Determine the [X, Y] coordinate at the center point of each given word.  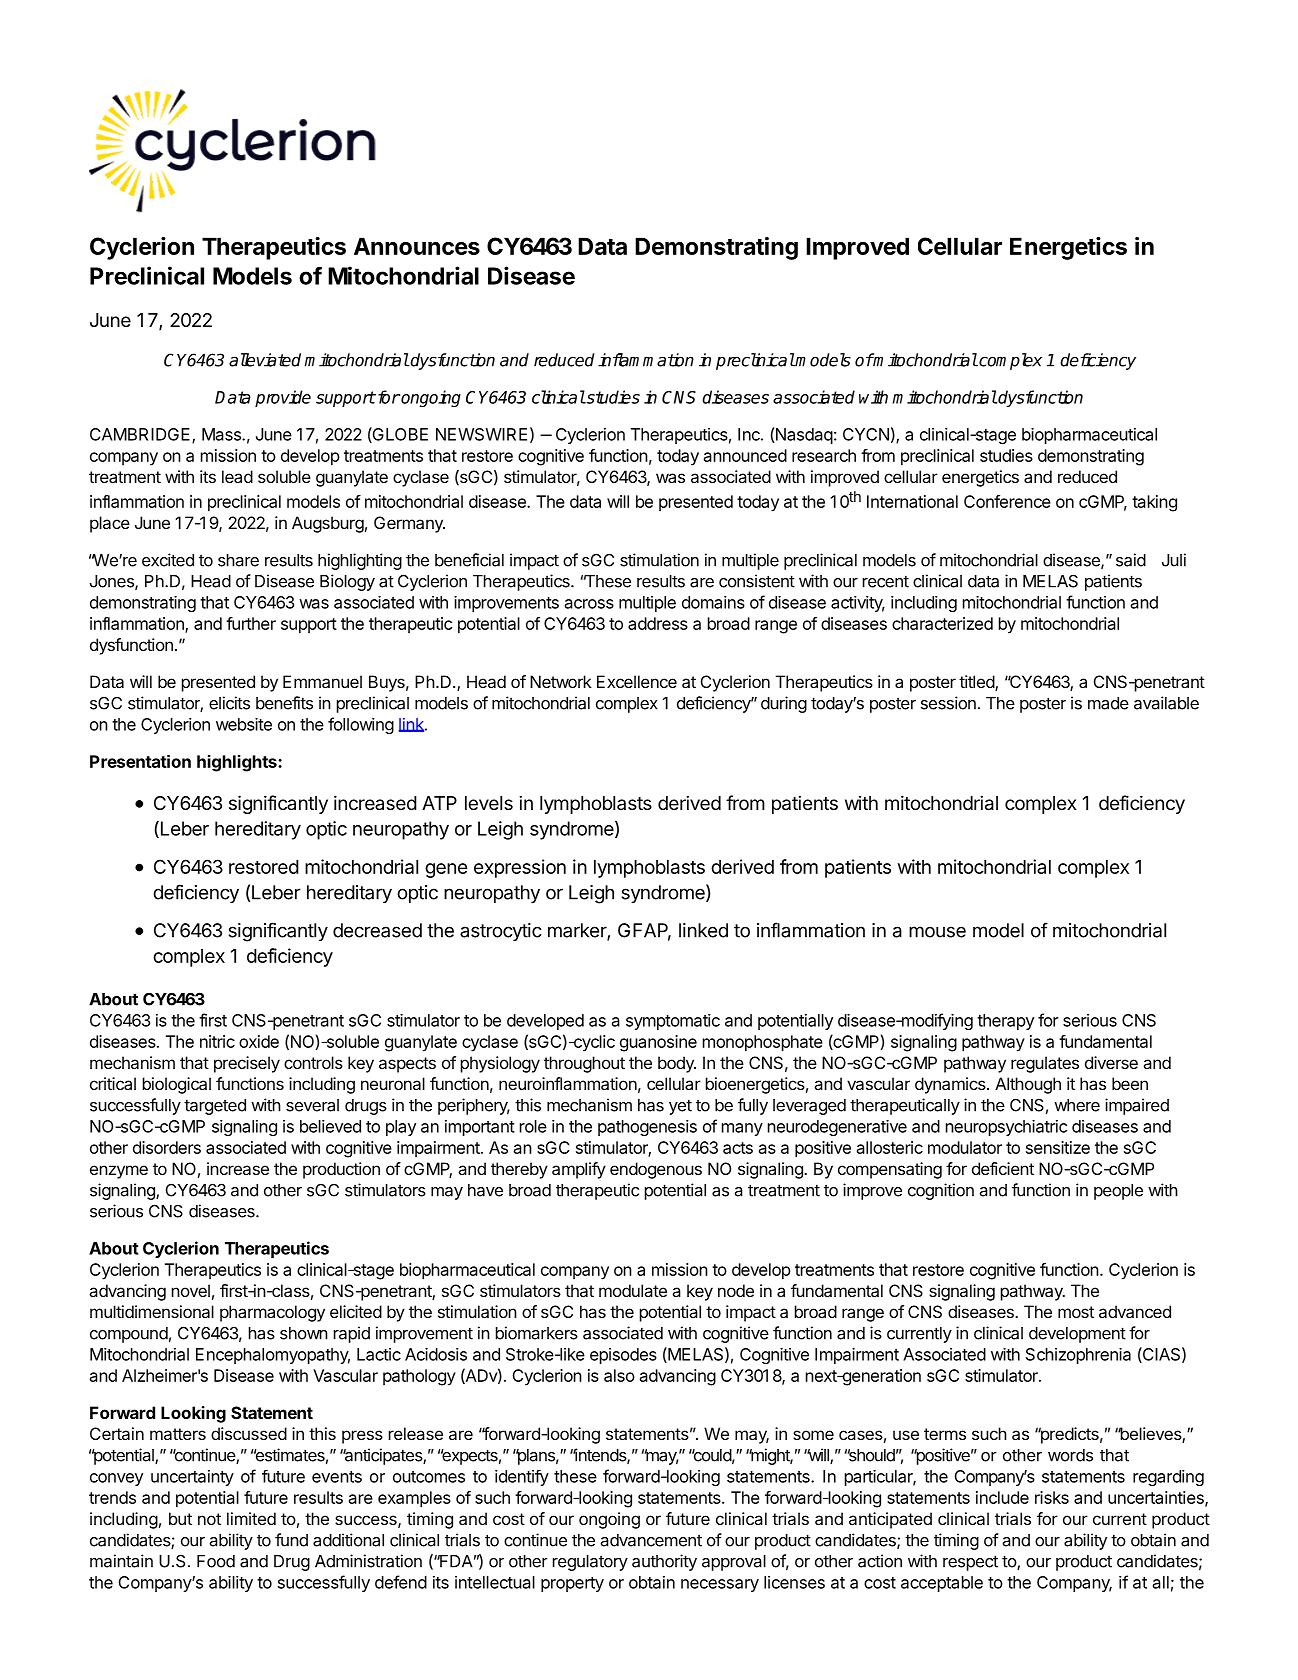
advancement [651, 1540]
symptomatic [673, 1022]
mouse [937, 932]
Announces [417, 246]
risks [1052, 1497]
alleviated [265, 360]
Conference [1007, 501]
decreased [377, 930]
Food [216, 1561]
